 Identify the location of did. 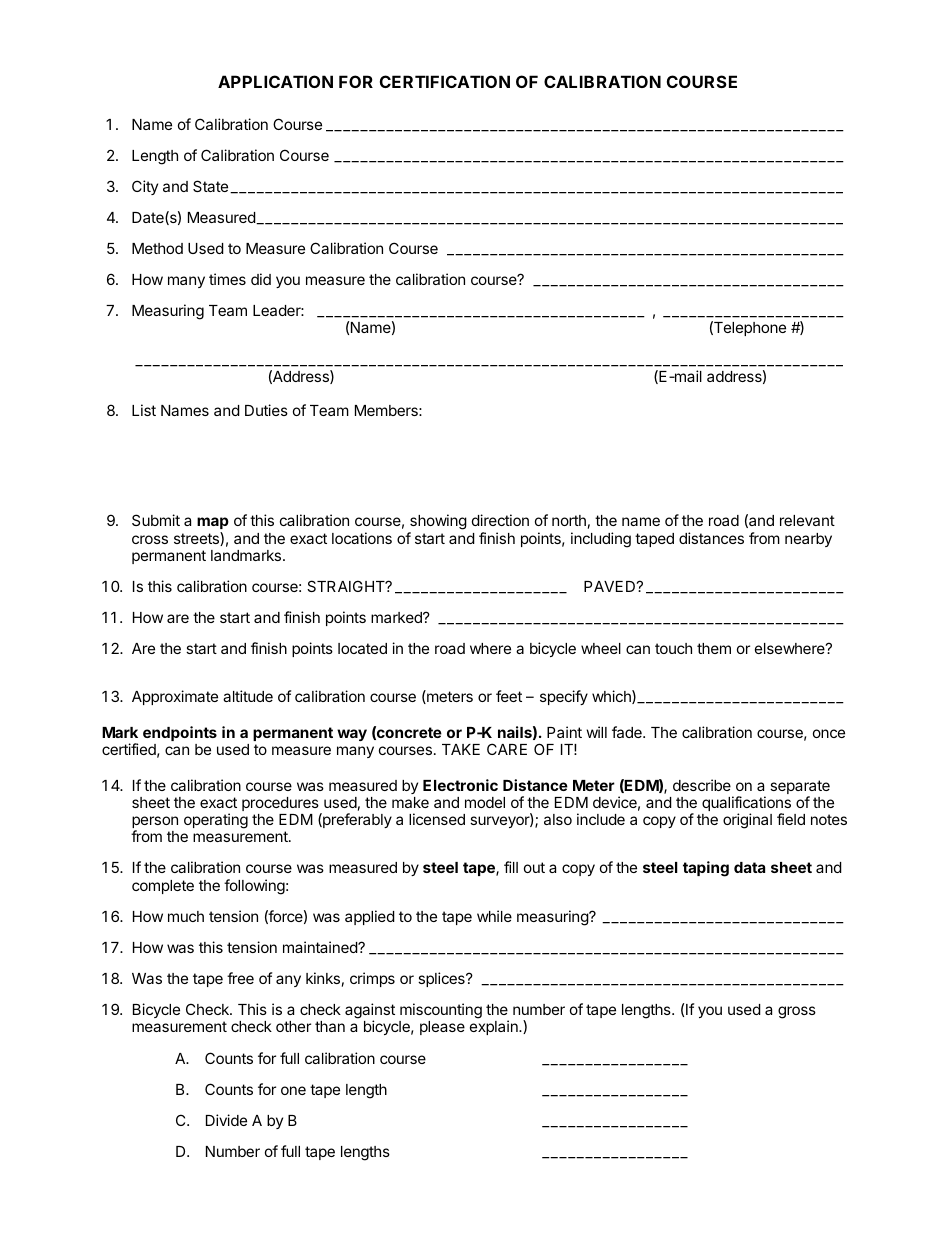
(261, 279).
